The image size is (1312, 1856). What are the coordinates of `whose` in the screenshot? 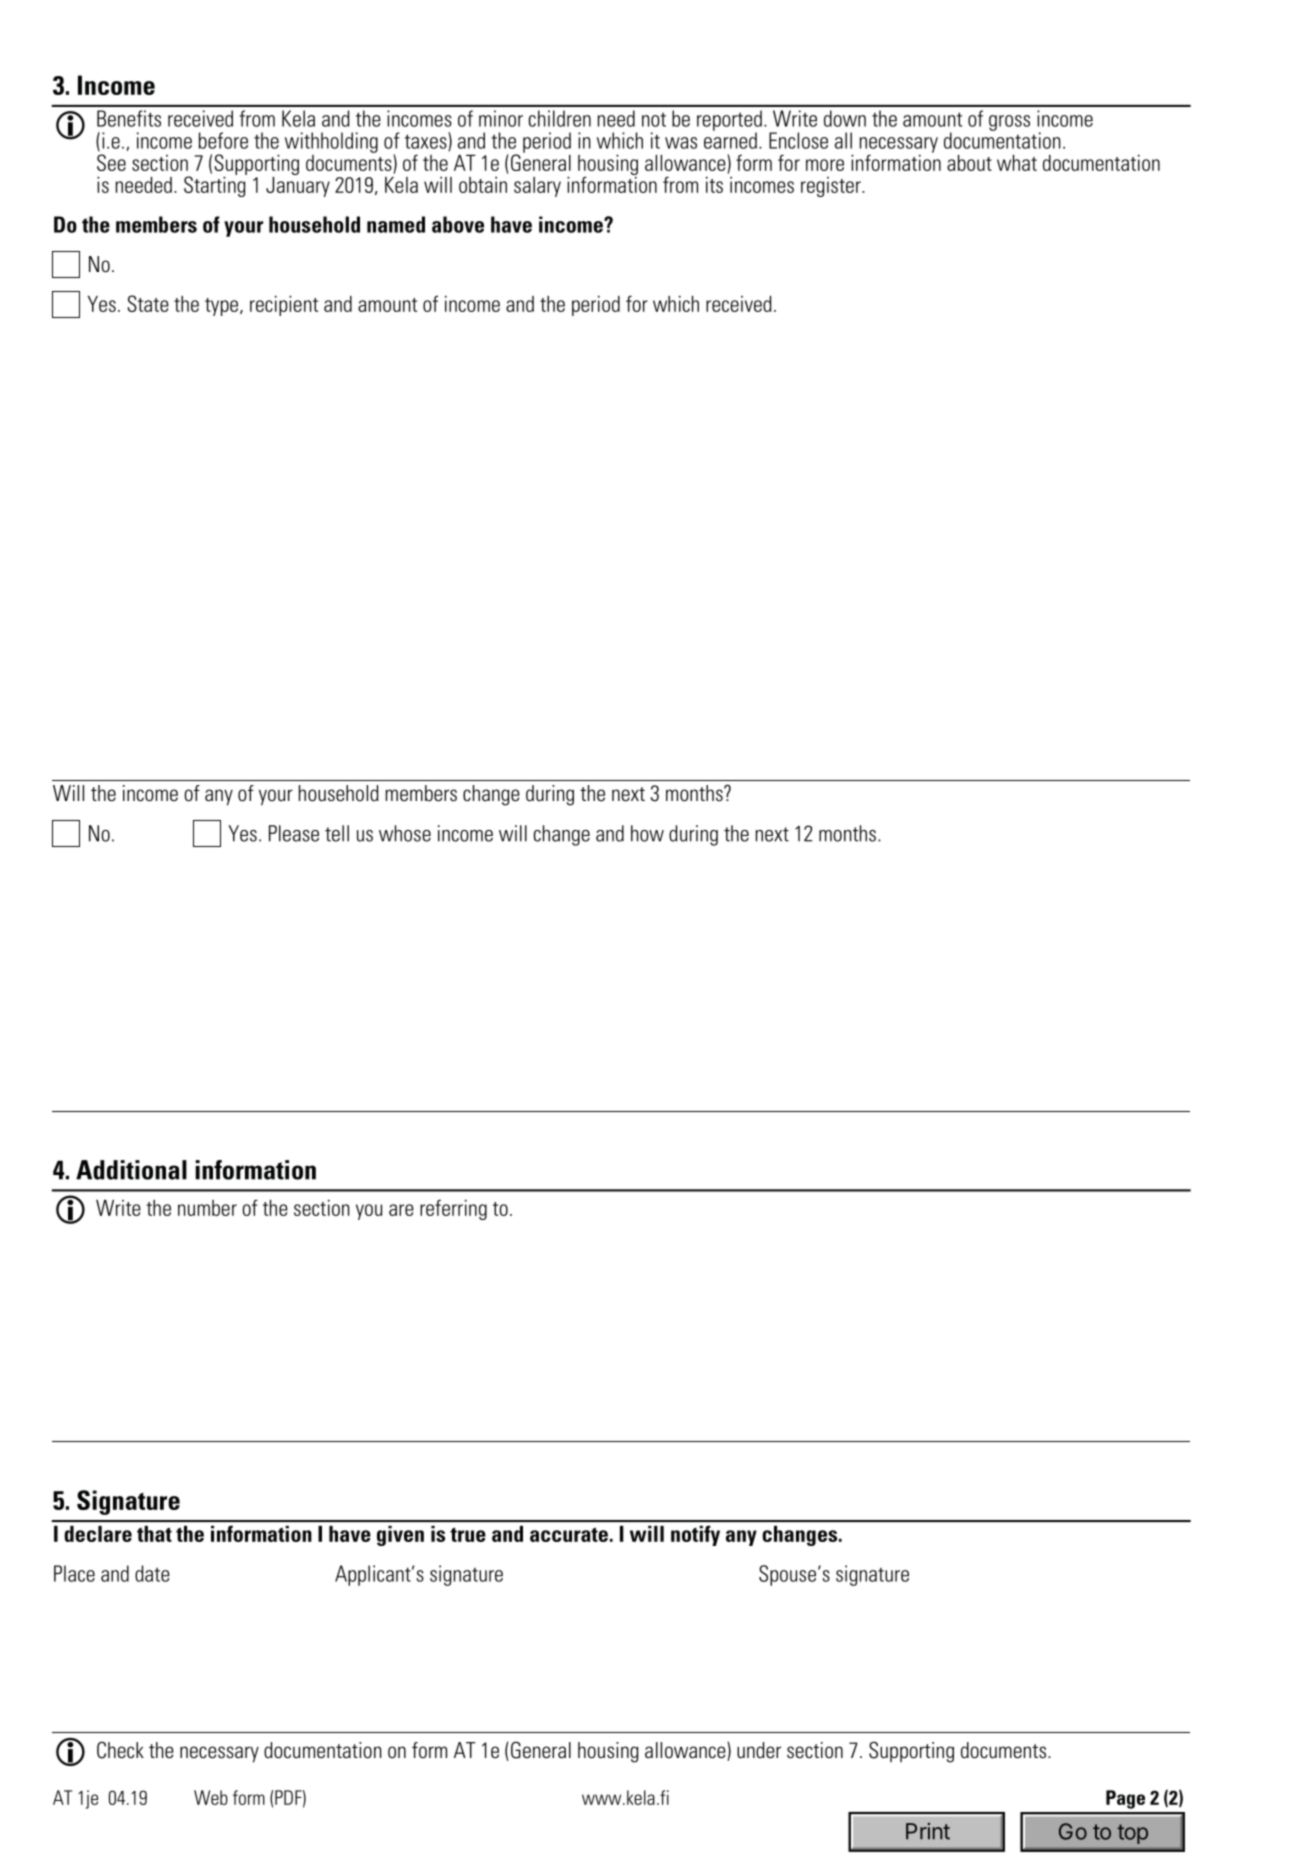 It's located at (405, 833).
